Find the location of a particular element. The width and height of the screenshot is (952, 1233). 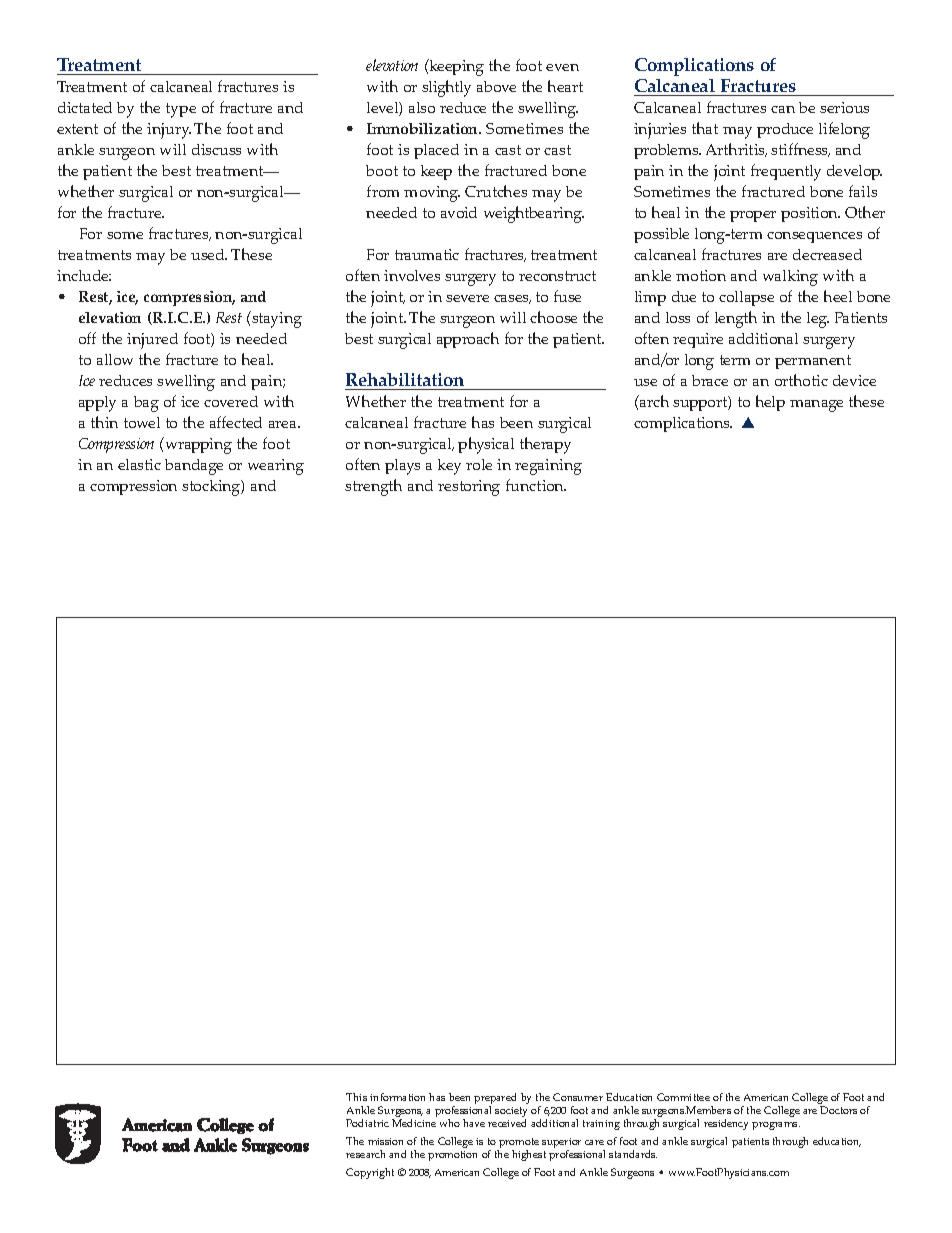

bandage is located at coordinates (194, 467).
